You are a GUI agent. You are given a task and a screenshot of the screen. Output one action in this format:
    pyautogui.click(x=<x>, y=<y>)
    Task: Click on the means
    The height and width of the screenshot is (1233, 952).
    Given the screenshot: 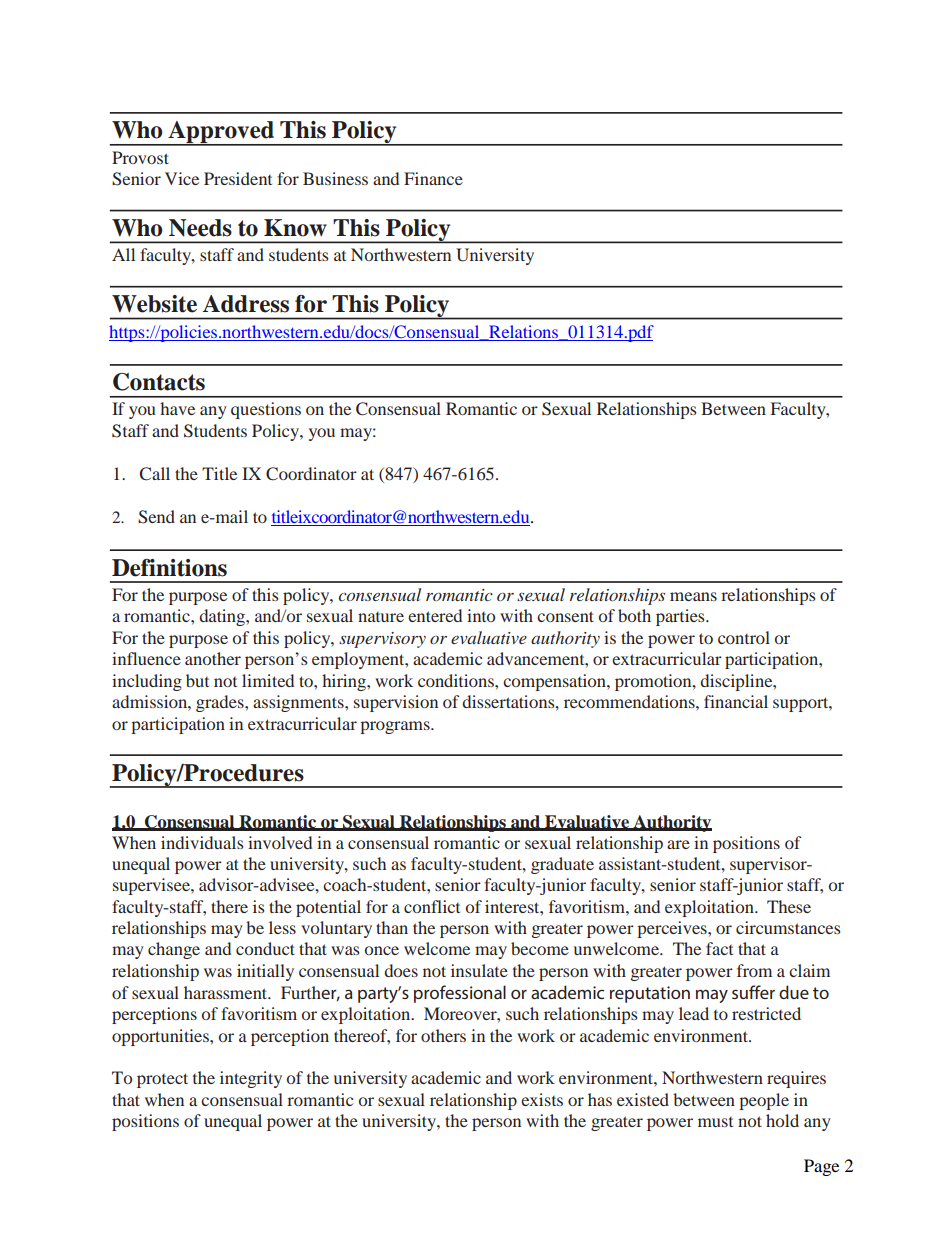 What is the action you would take?
    pyautogui.click(x=693, y=596)
